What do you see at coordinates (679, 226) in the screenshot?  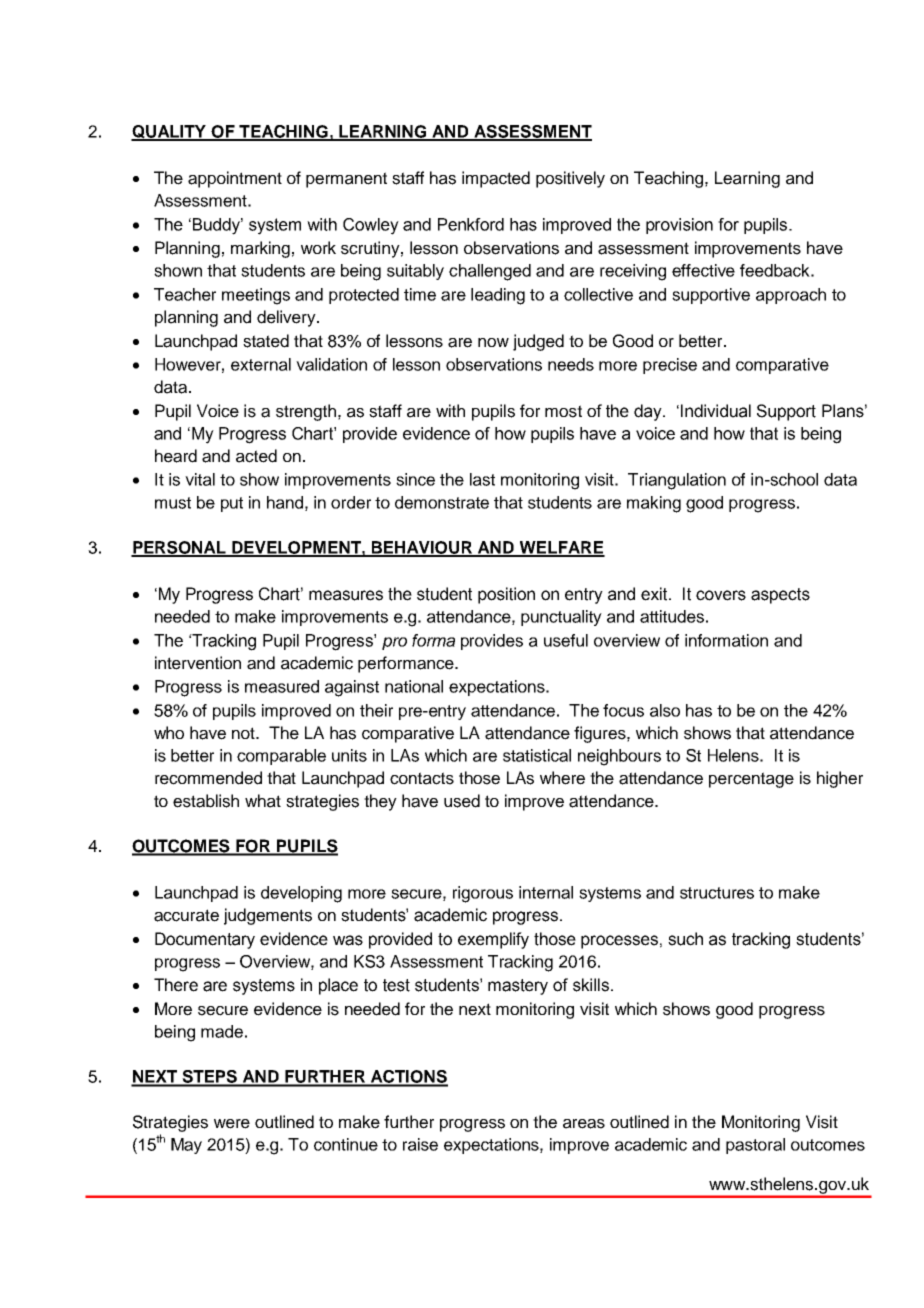 I see `provision` at bounding box center [679, 226].
